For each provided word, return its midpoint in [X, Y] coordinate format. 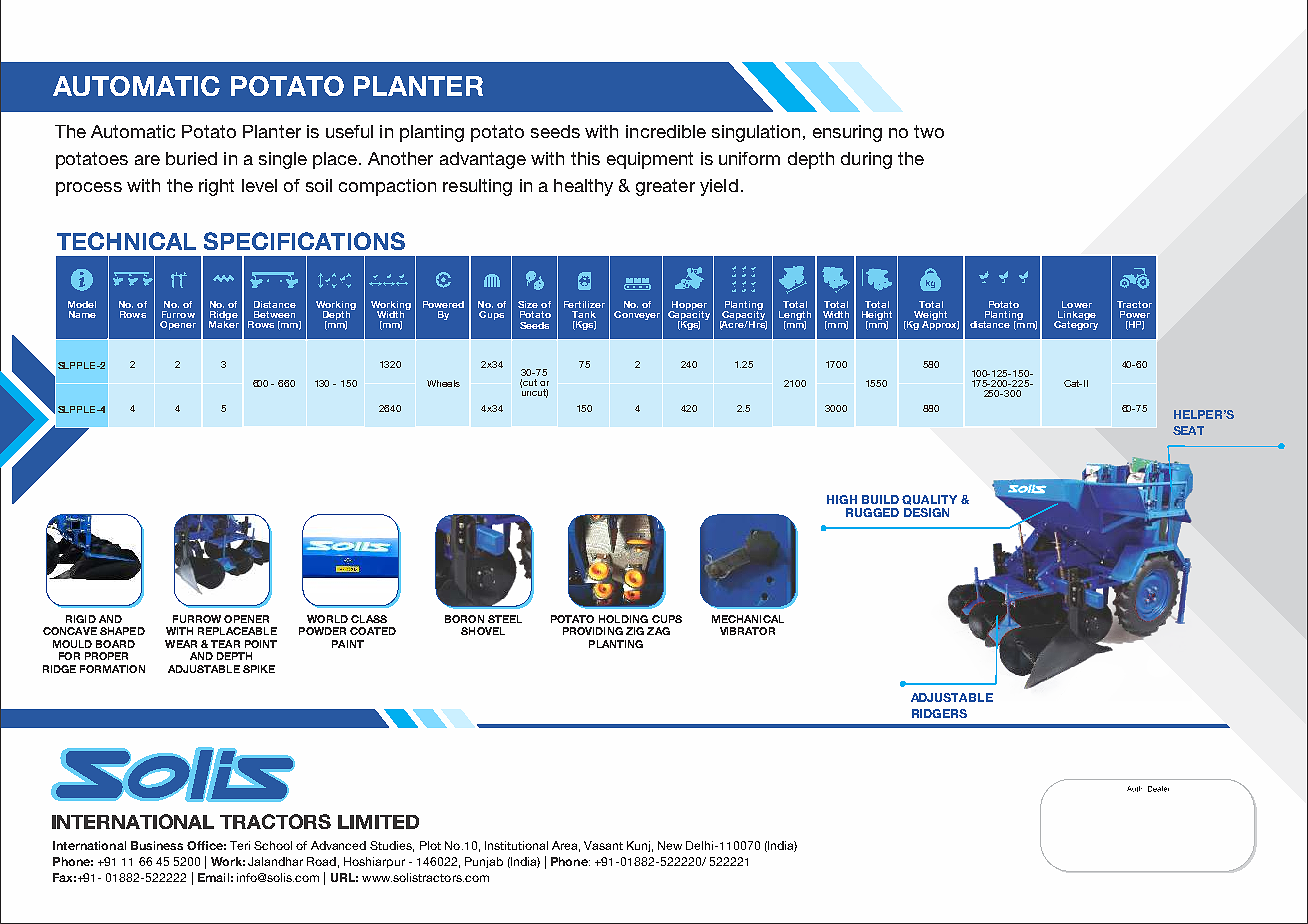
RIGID [81, 619]
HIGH [842, 499]
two [929, 131]
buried [191, 158]
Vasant [603, 845]
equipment [650, 160]
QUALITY [929, 500]
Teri [240, 845]
